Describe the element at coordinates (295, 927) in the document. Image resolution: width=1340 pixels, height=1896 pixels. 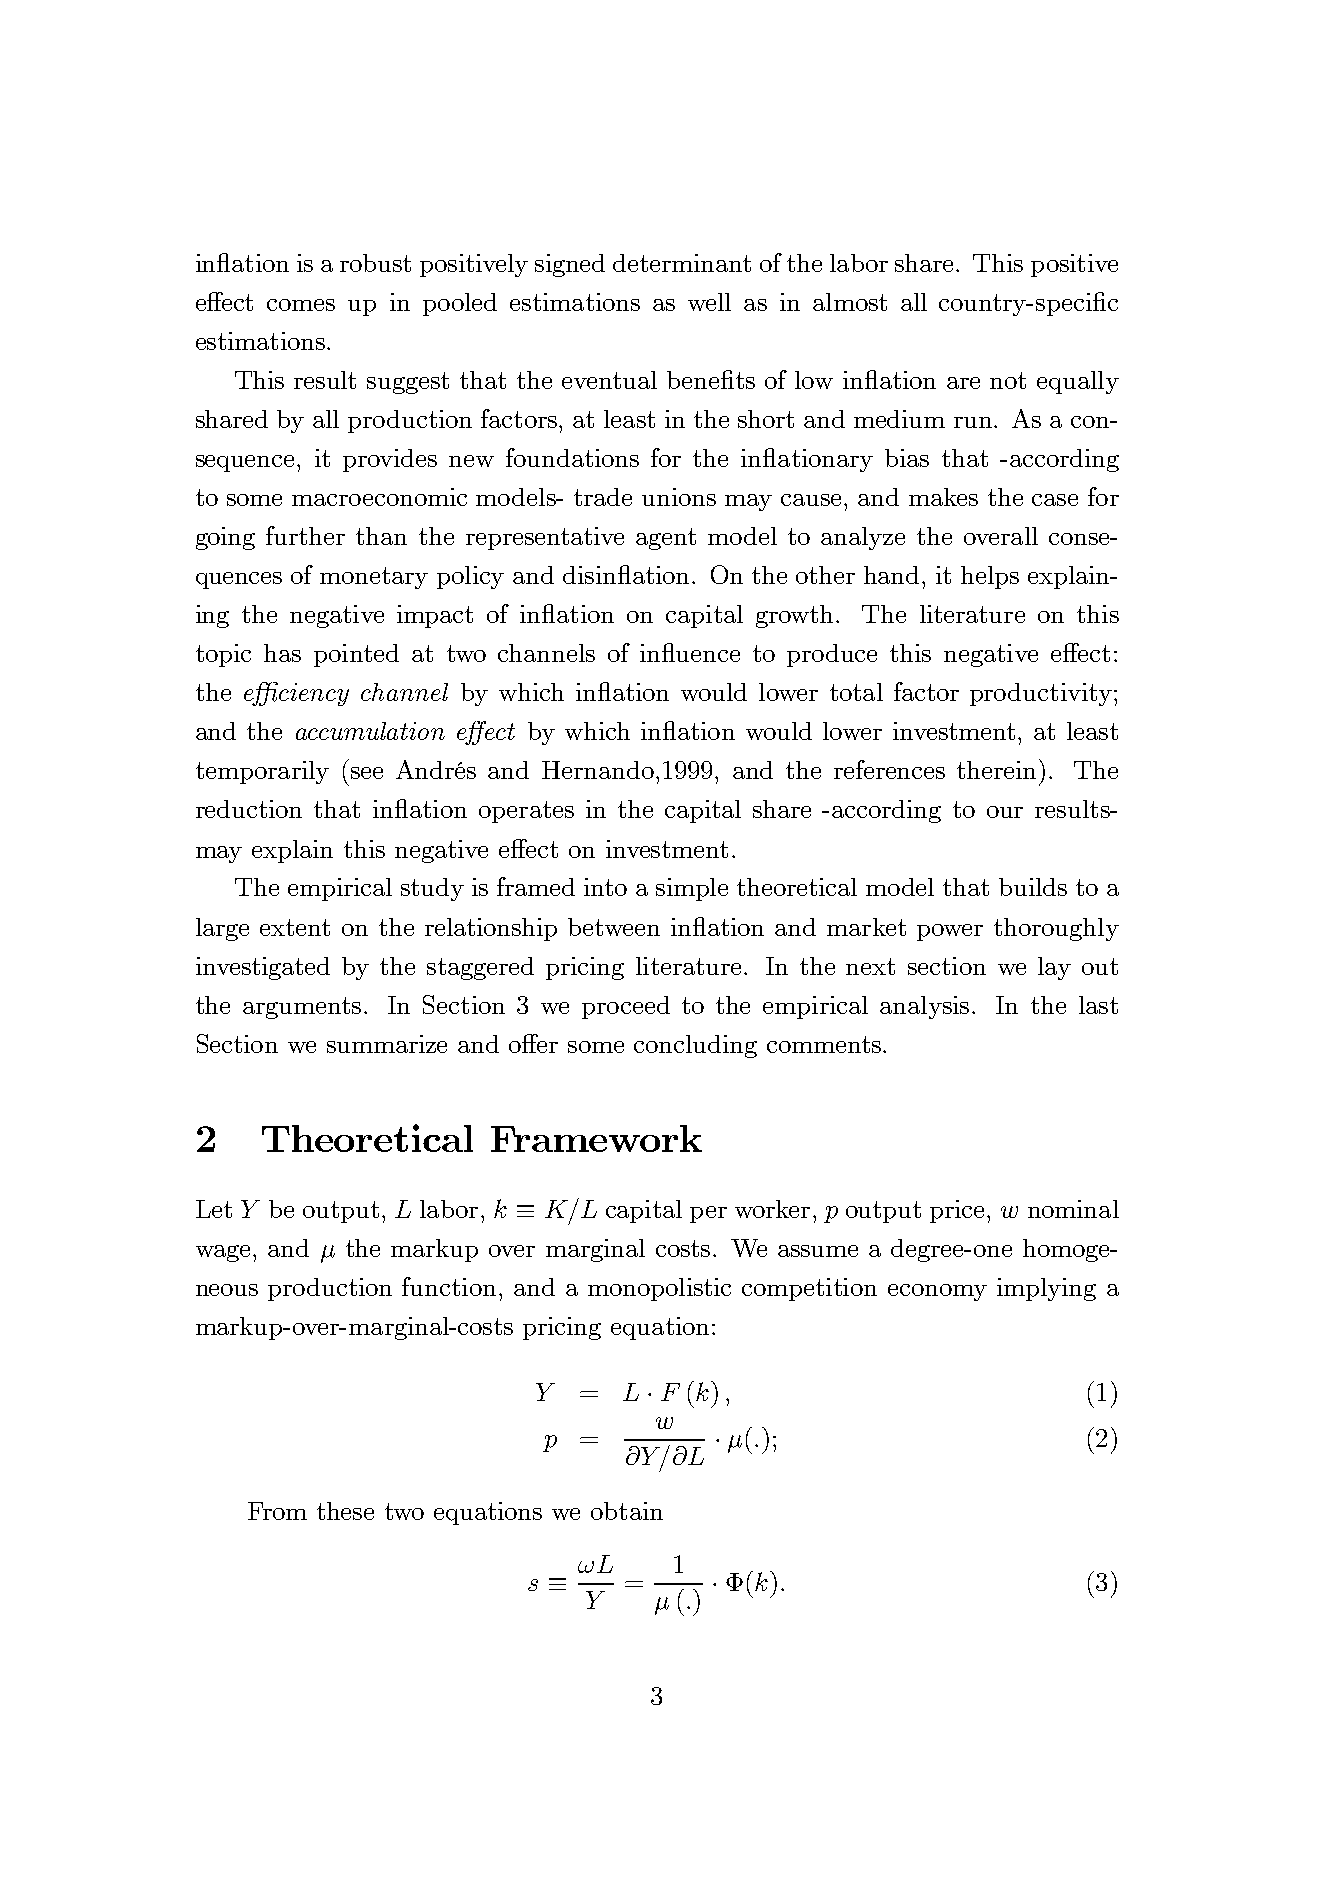
I see `extent` at that location.
